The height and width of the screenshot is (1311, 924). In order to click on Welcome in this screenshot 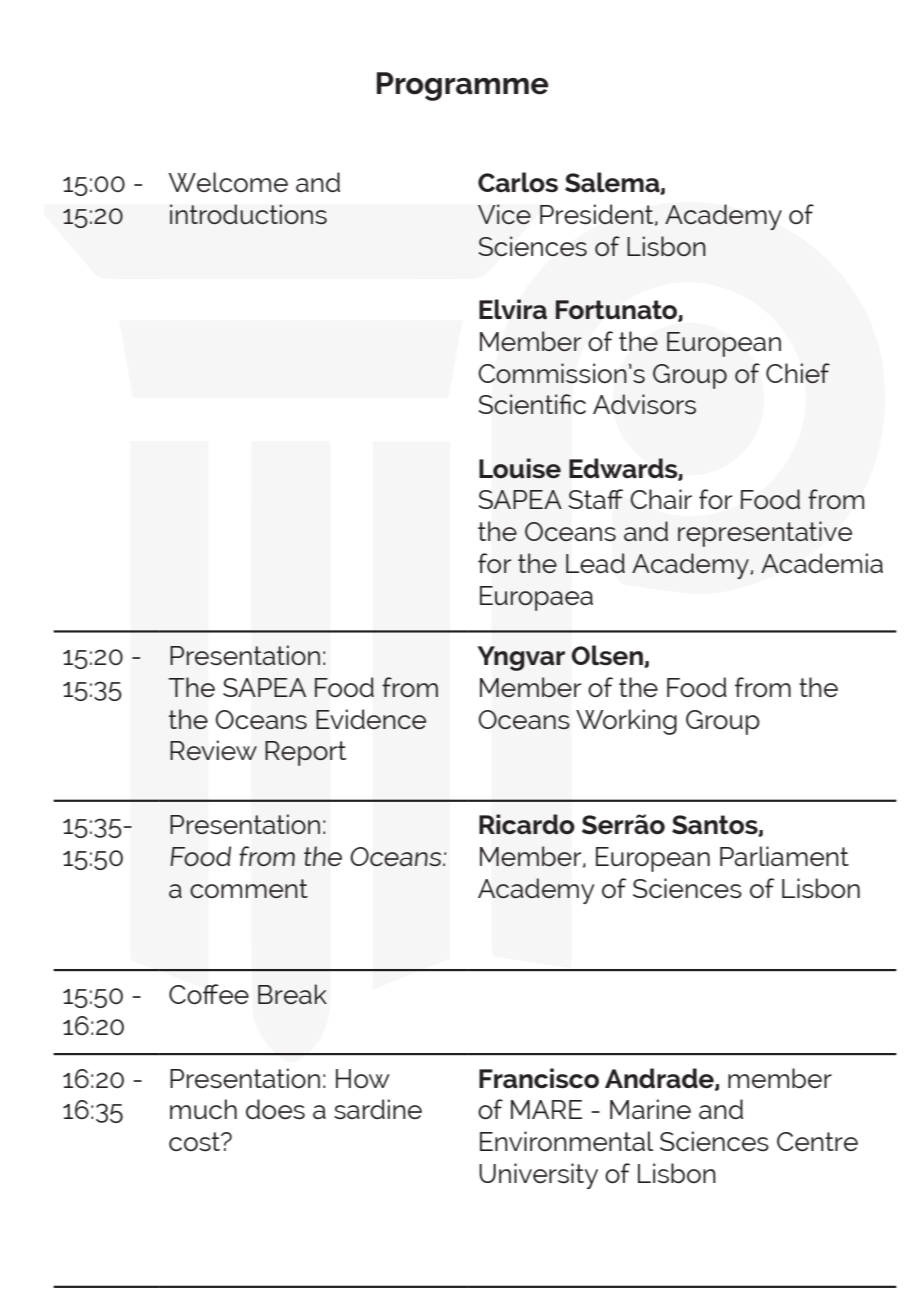, I will do `click(228, 182)`.
